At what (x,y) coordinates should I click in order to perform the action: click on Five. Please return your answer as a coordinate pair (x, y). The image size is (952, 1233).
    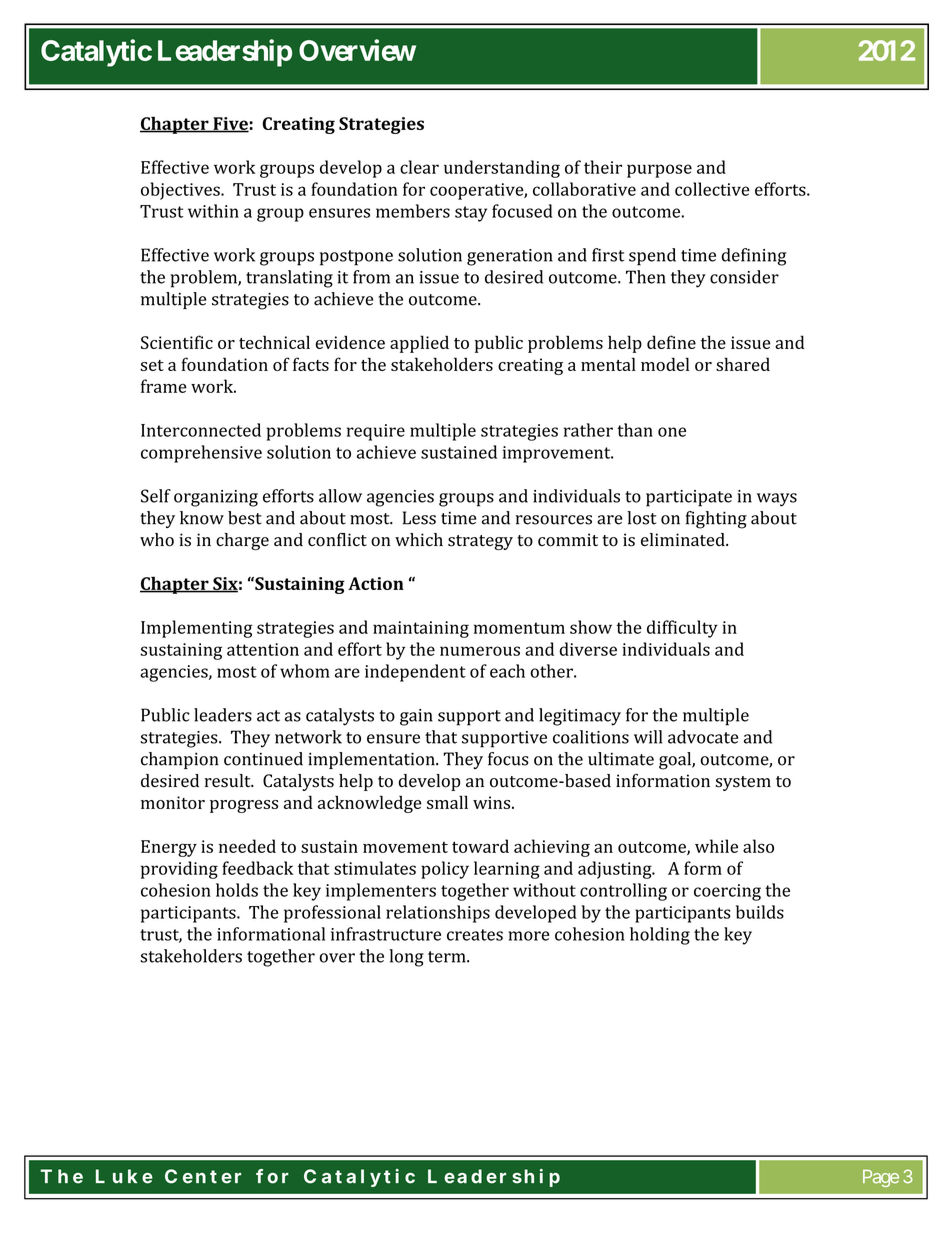
    Looking at the image, I should click on (230, 124).
